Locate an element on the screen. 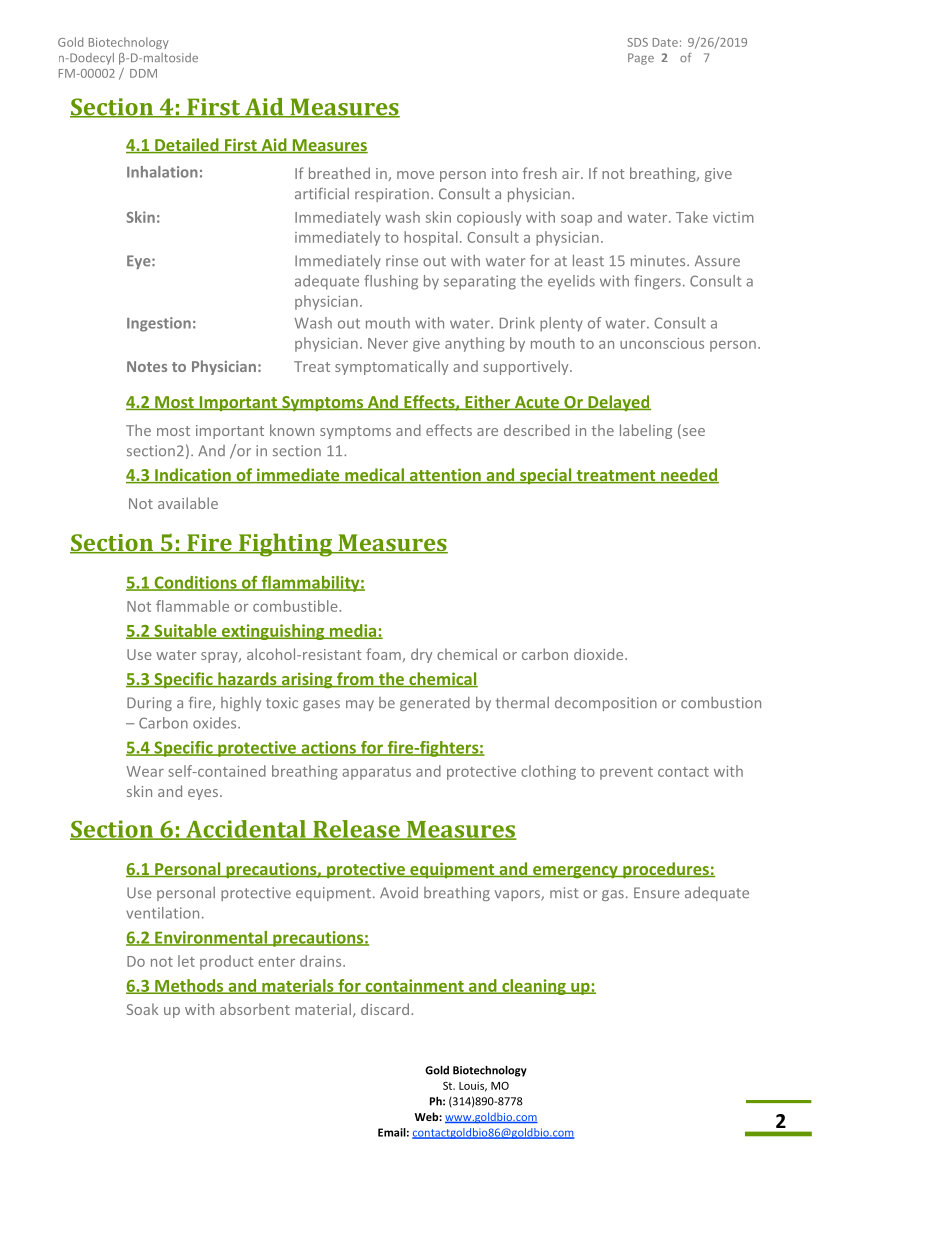 This screenshot has width=952, height=1233. product is located at coordinates (226, 962).
